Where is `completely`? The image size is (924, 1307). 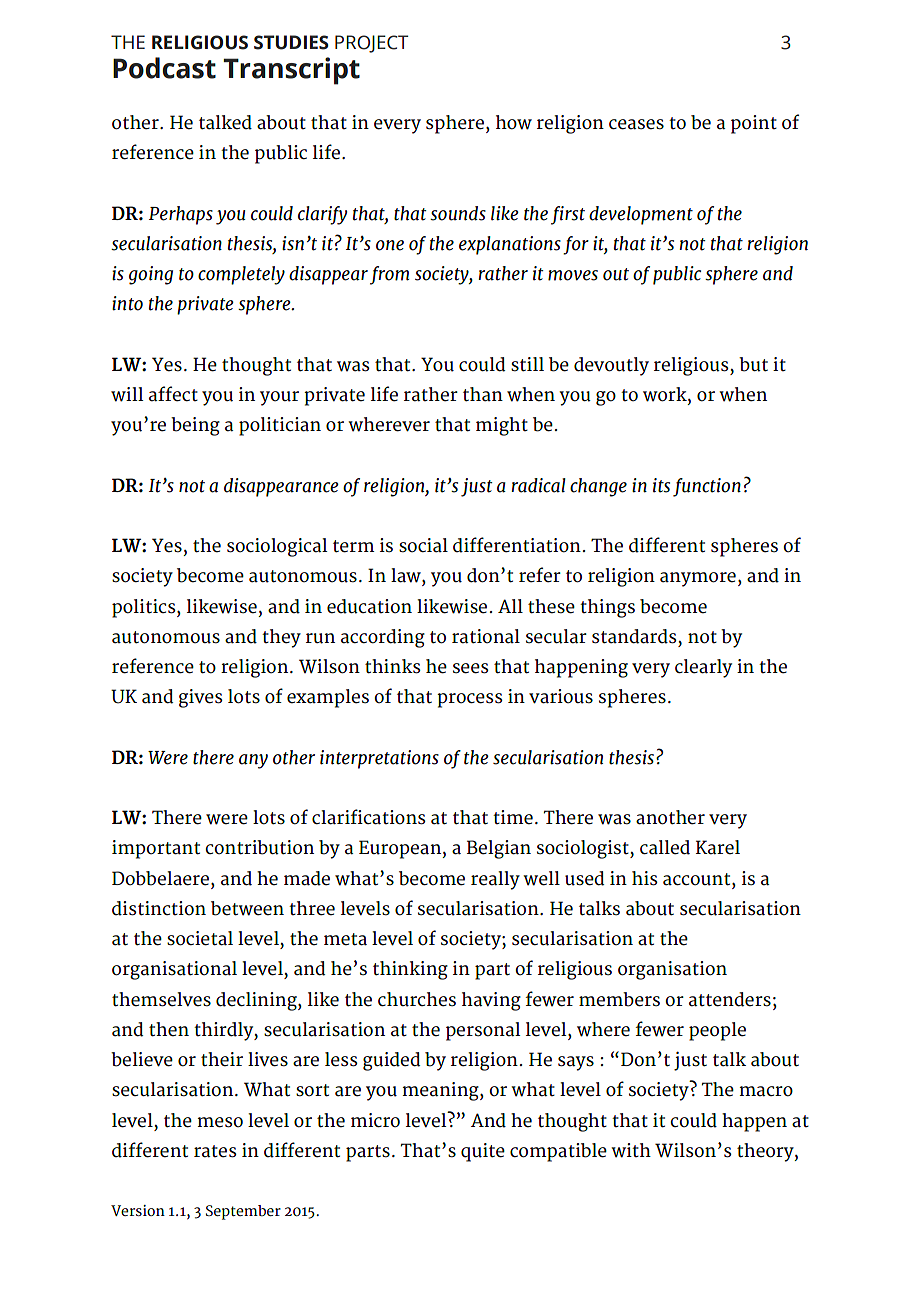 completely is located at coordinates (241, 275).
